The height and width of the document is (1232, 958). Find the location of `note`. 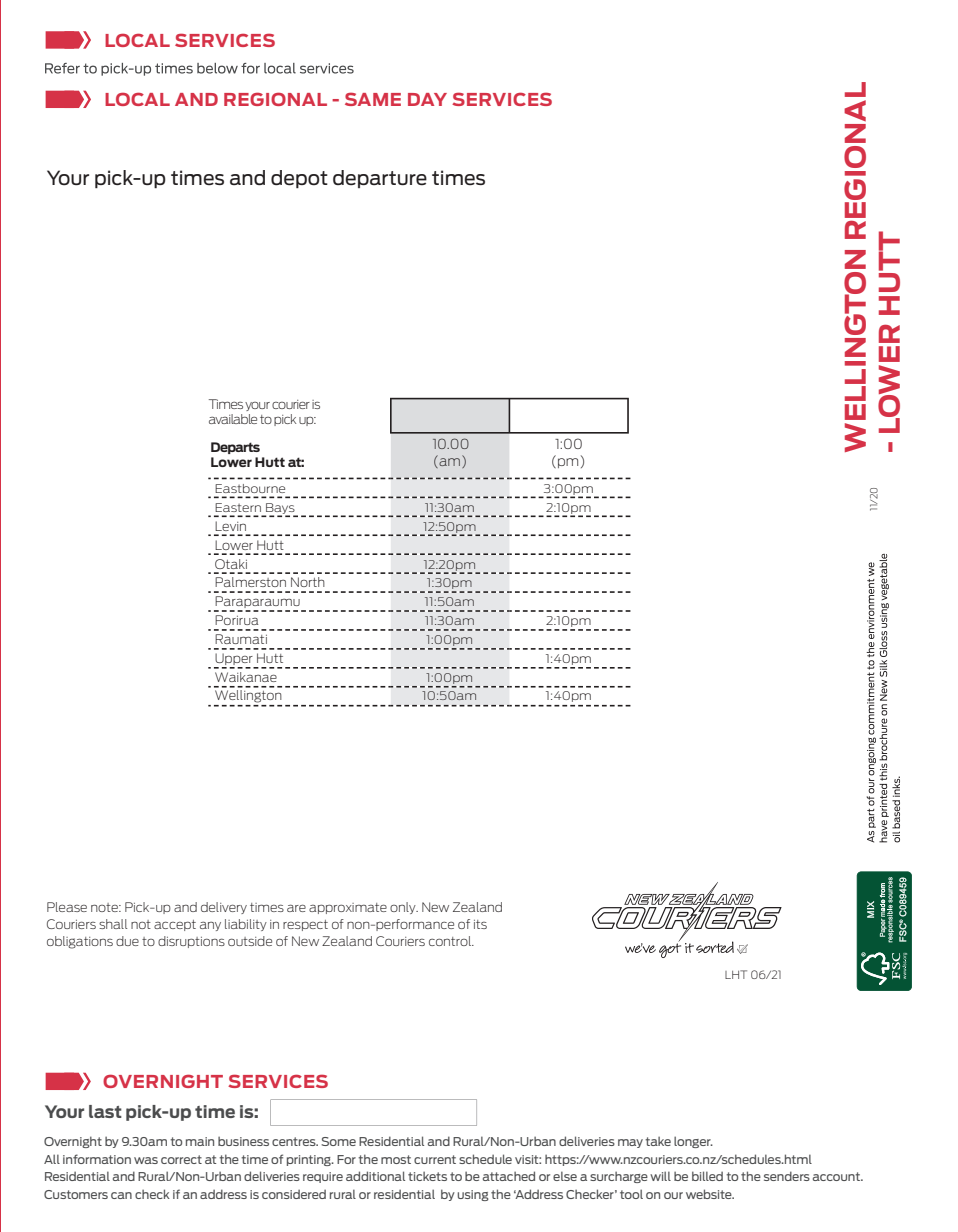

note is located at coordinates (105, 907).
